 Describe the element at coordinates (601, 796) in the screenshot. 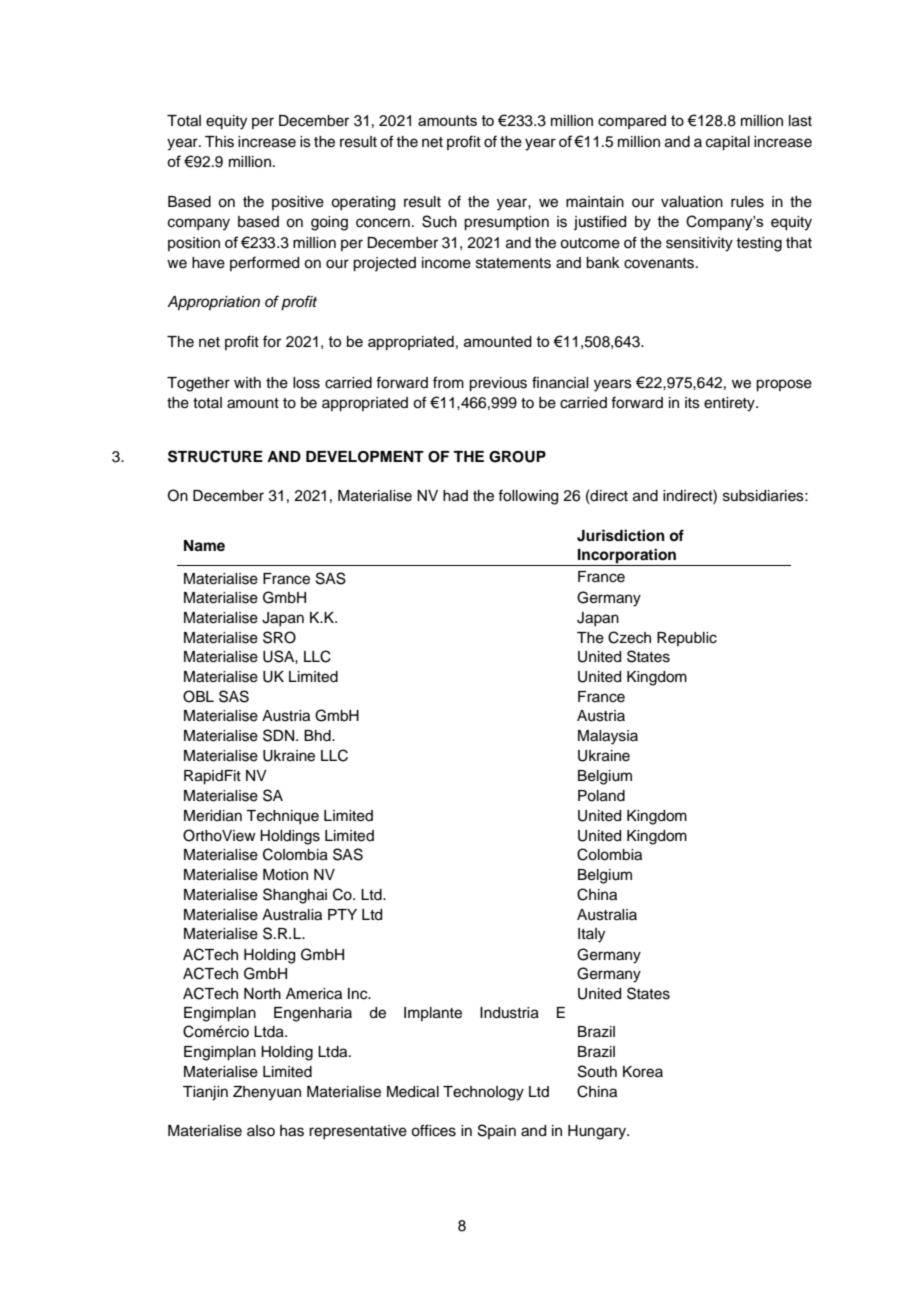

I see `Poland` at that location.
